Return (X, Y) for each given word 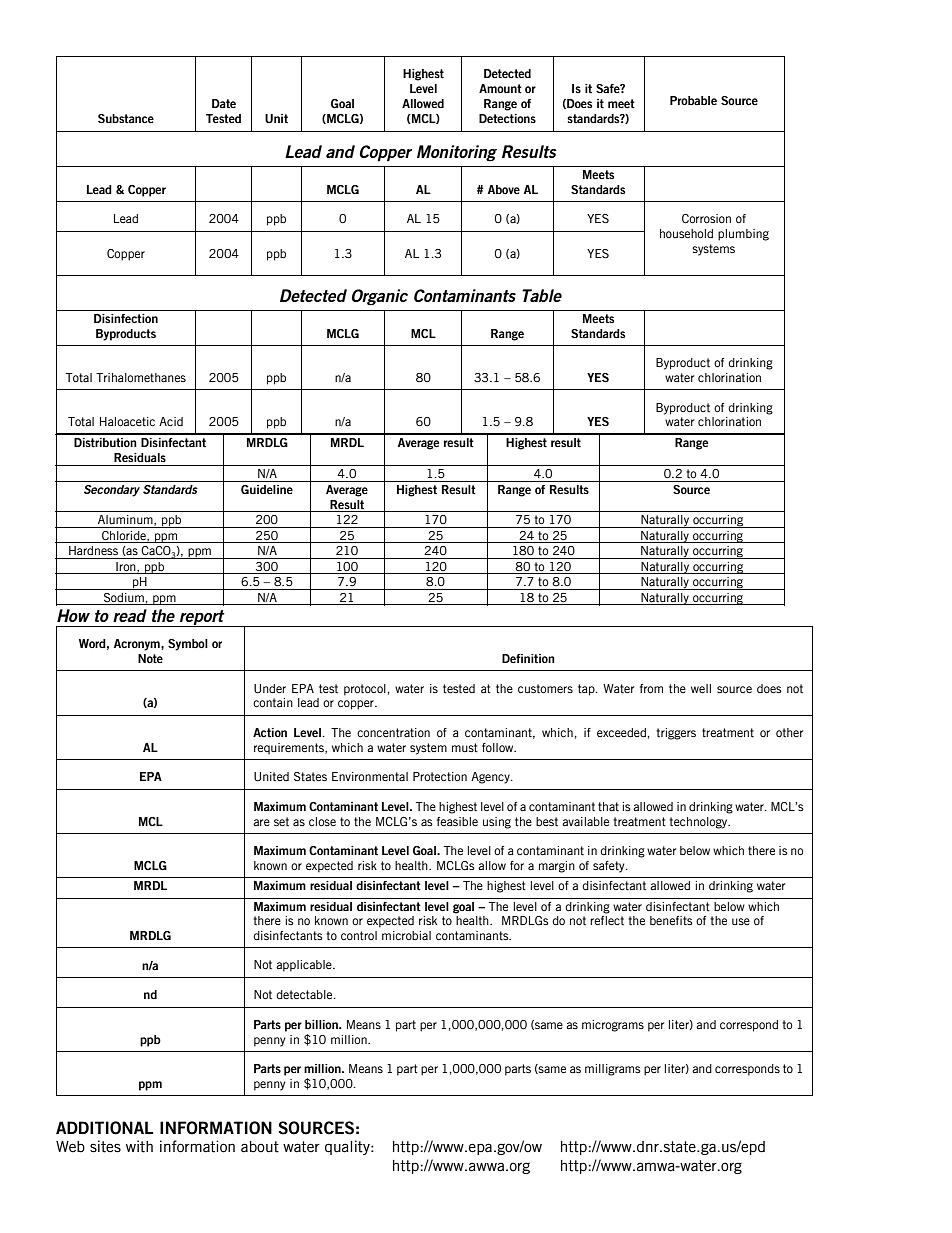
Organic (380, 297)
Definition (528, 658)
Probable (693, 100)
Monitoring (457, 153)
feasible (457, 821)
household (686, 233)
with (139, 1146)
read (130, 615)
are (261, 822)
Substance (126, 118)
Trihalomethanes (141, 377)
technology (699, 823)
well (701, 688)
